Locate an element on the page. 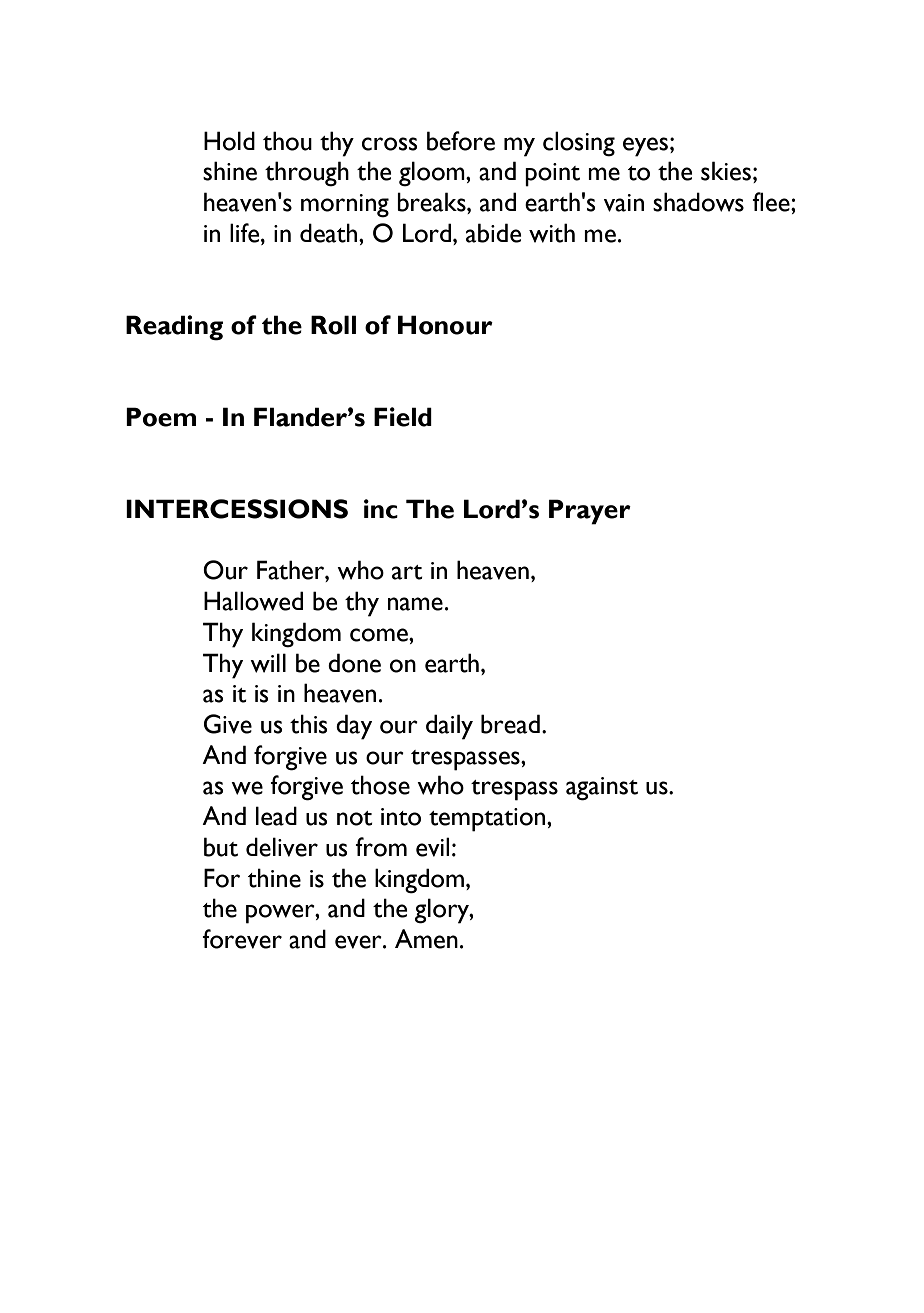 This document has height=1313, width=924. shine is located at coordinates (230, 171).
